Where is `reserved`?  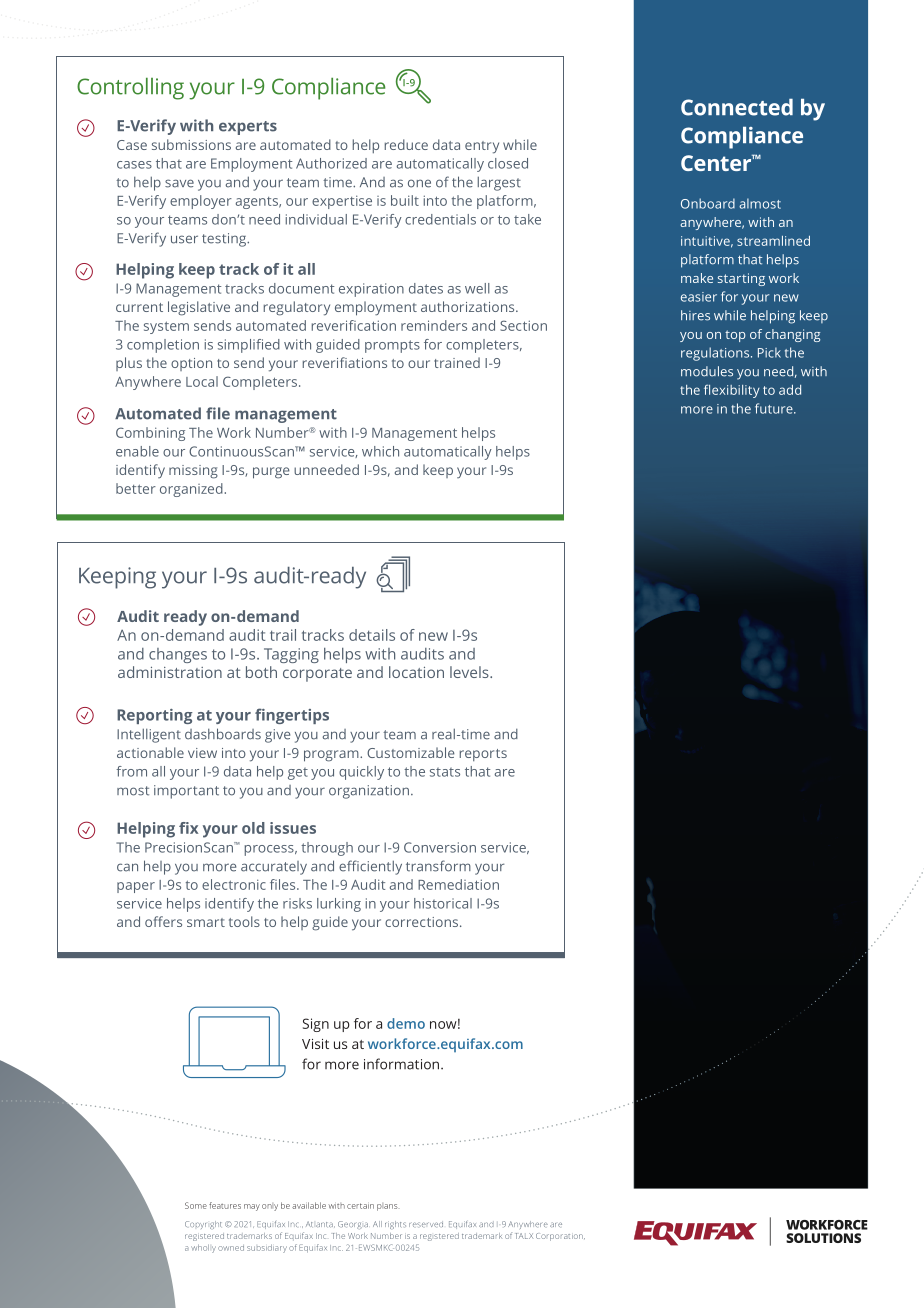 reserved is located at coordinates (426, 1224).
